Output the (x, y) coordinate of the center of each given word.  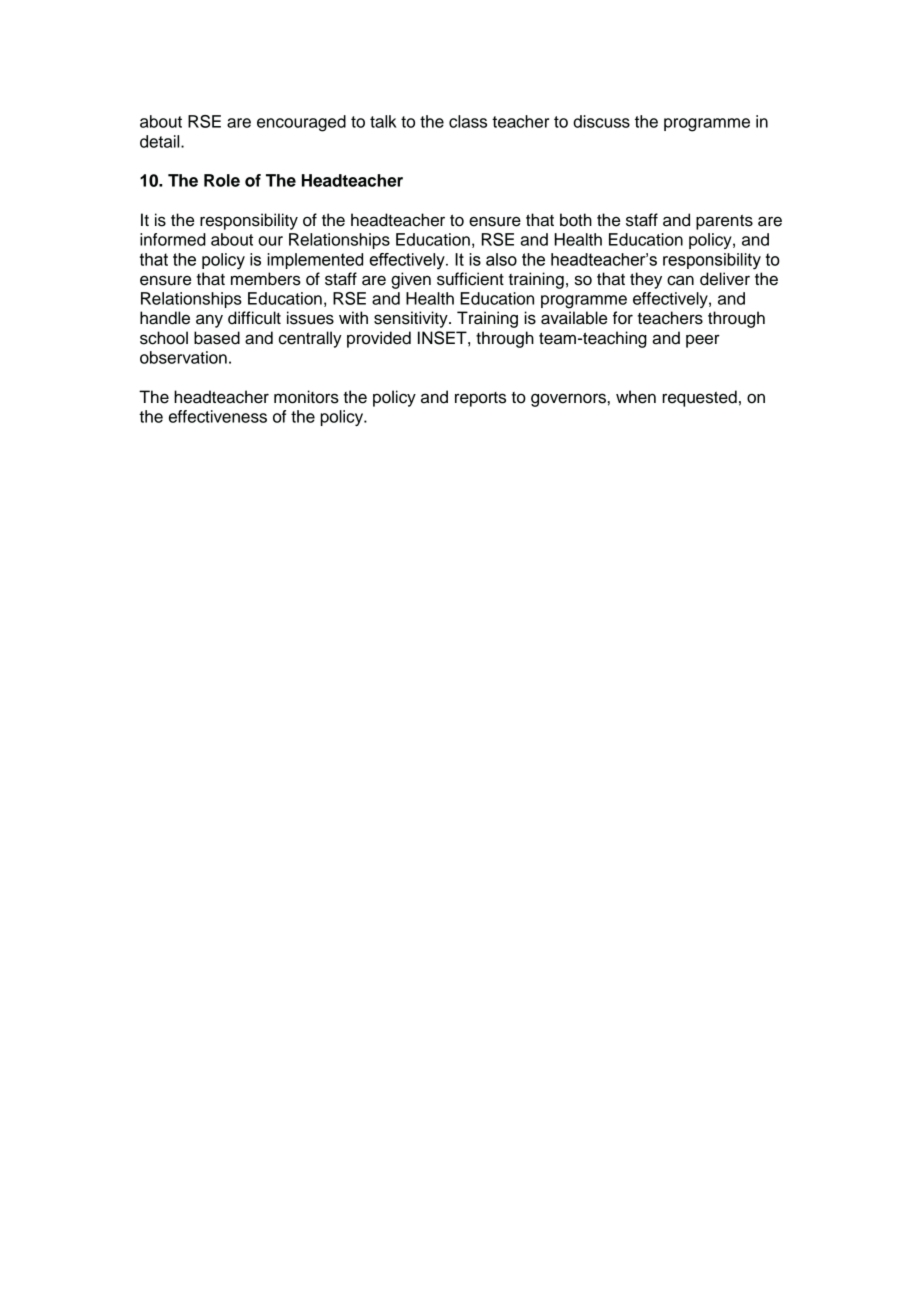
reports (480, 399)
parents (724, 222)
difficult (254, 318)
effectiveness (218, 416)
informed (173, 239)
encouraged (301, 123)
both (576, 220)
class (468, 121)
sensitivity (412, 319)
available (574, 318)
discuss (601, 121)
